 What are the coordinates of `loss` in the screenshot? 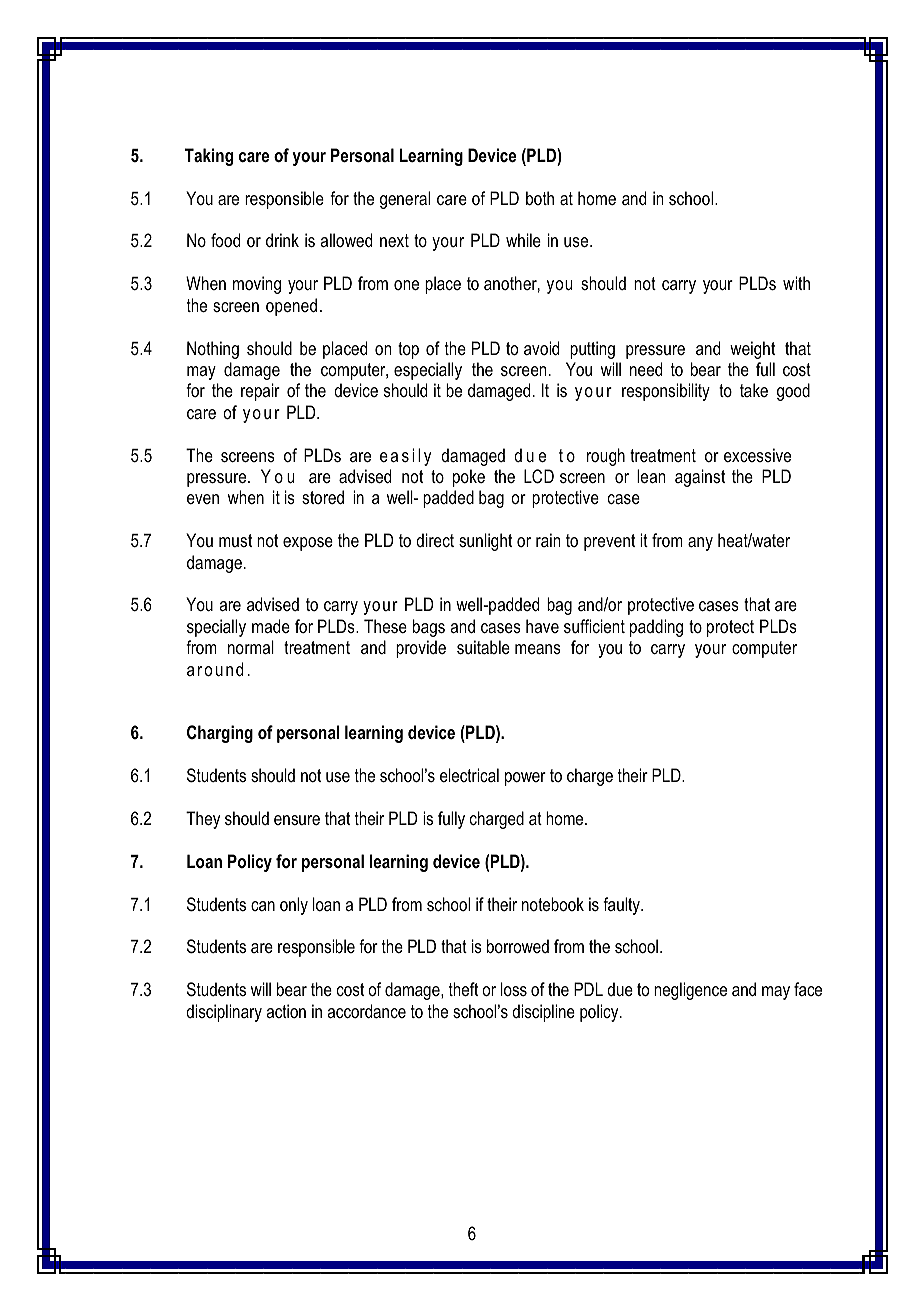 It's located at (514, 989).
